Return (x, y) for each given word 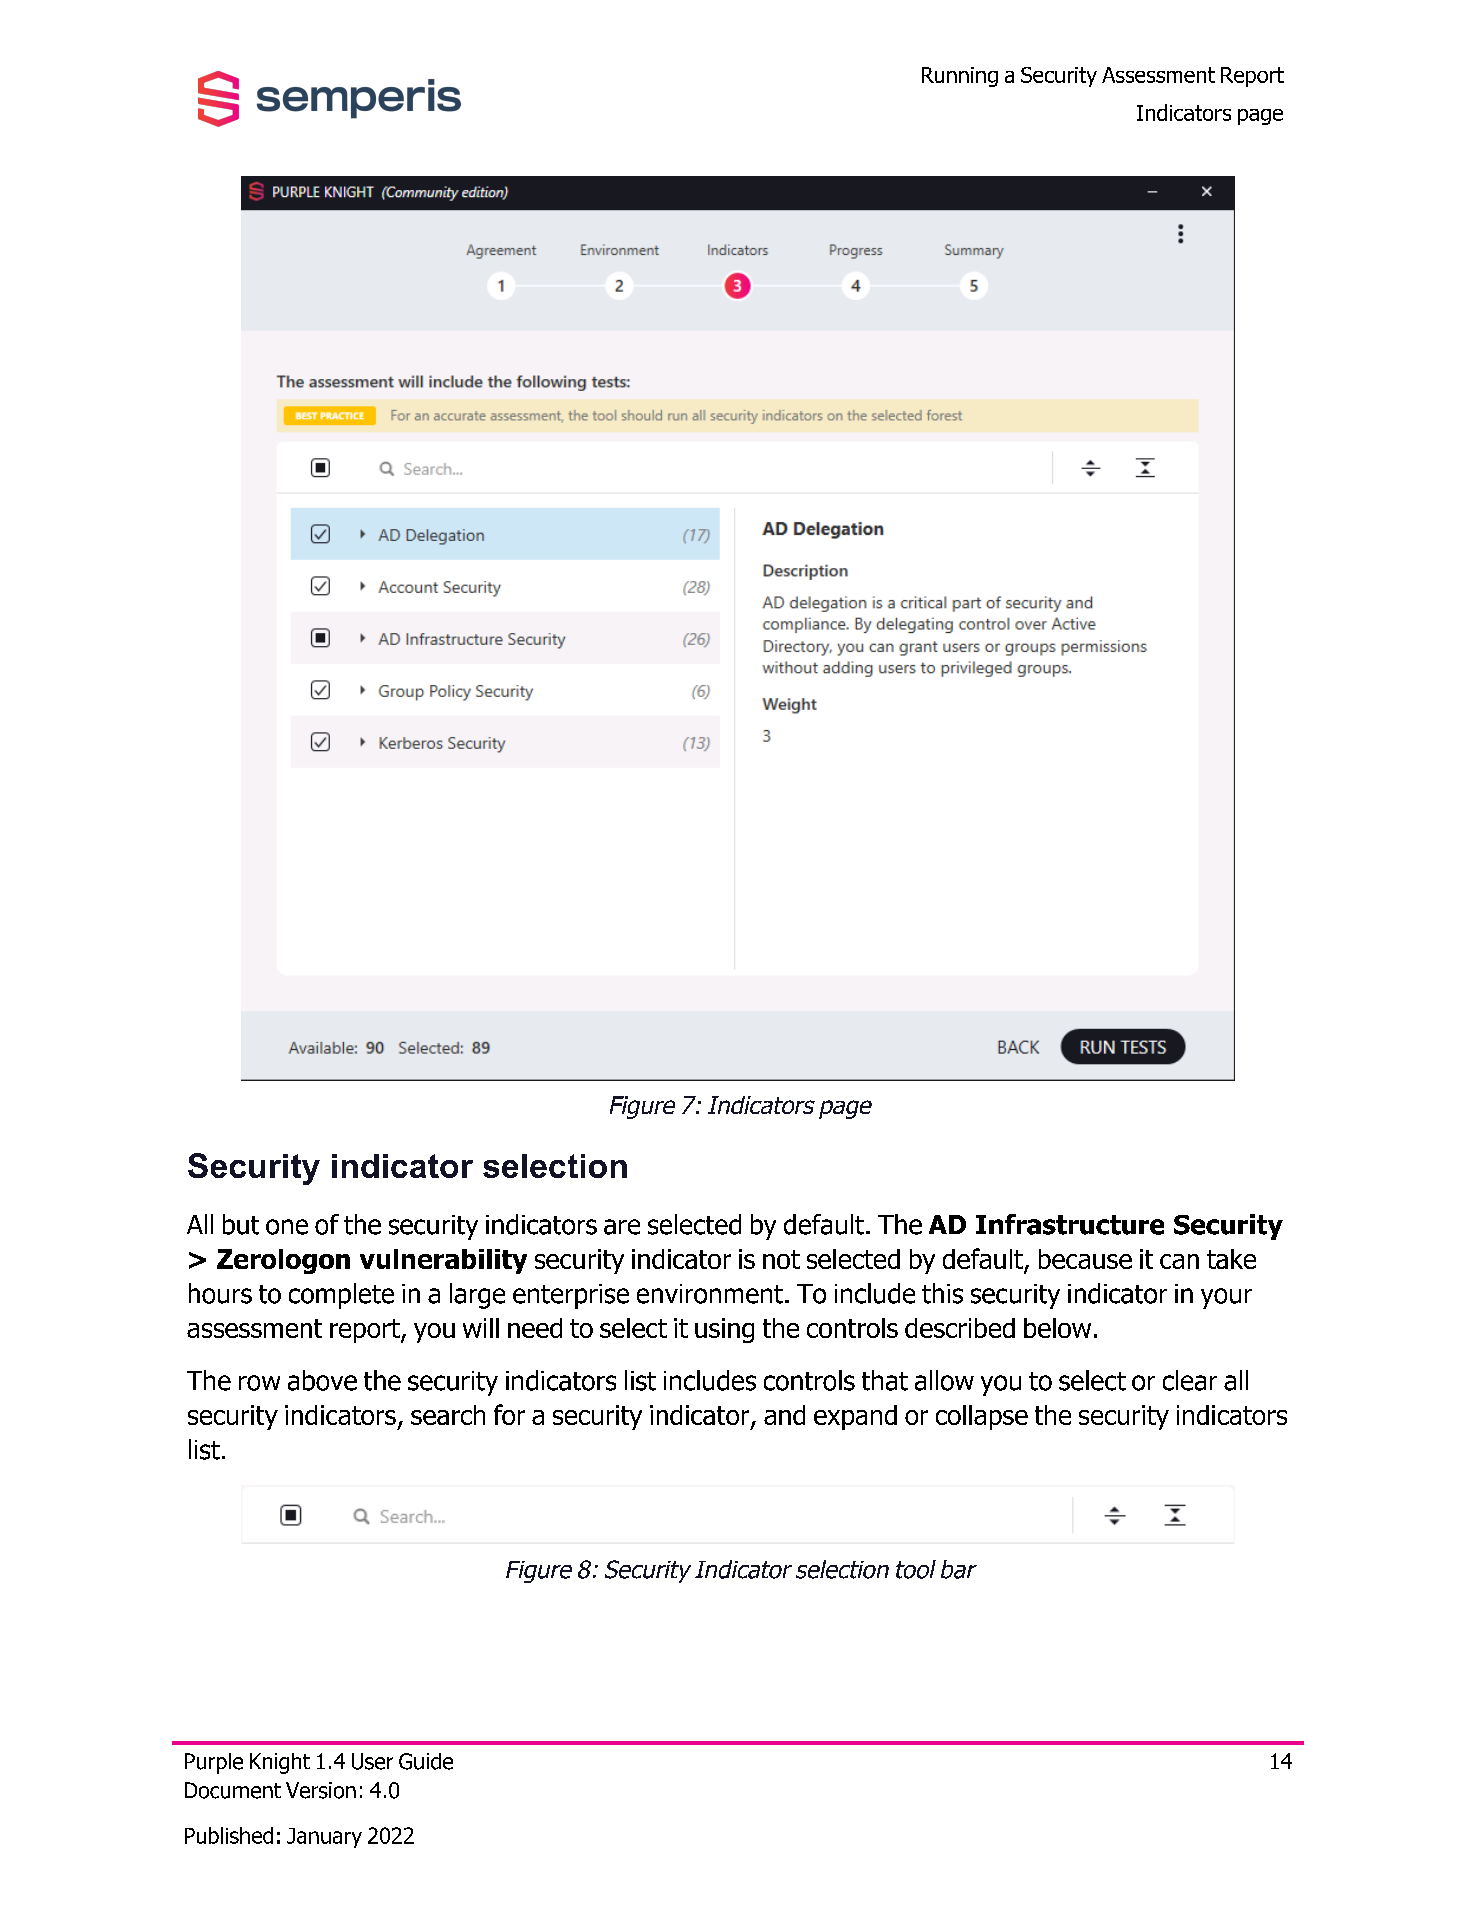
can (1179, 1261)
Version (321, 1790)
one (287, 1227)
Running (960, 77)
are (622, 1227)
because (1085, 1259)
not (781, 1259)
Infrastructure (1070, 1224)
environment (710, 1294)
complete (341, 1296)
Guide (426, 1761)
